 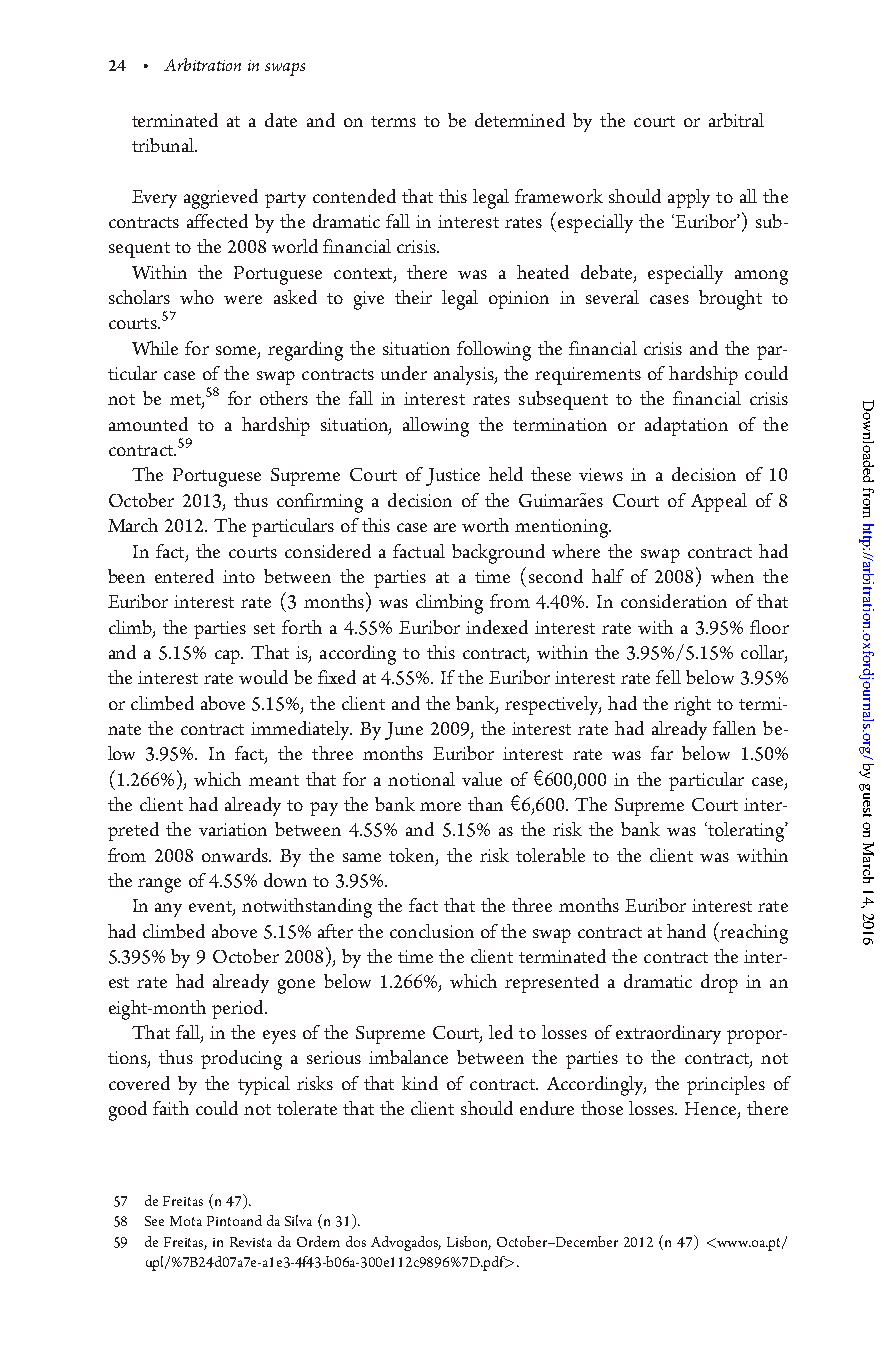 I want to click on entered, so click(x=184, y=576).
